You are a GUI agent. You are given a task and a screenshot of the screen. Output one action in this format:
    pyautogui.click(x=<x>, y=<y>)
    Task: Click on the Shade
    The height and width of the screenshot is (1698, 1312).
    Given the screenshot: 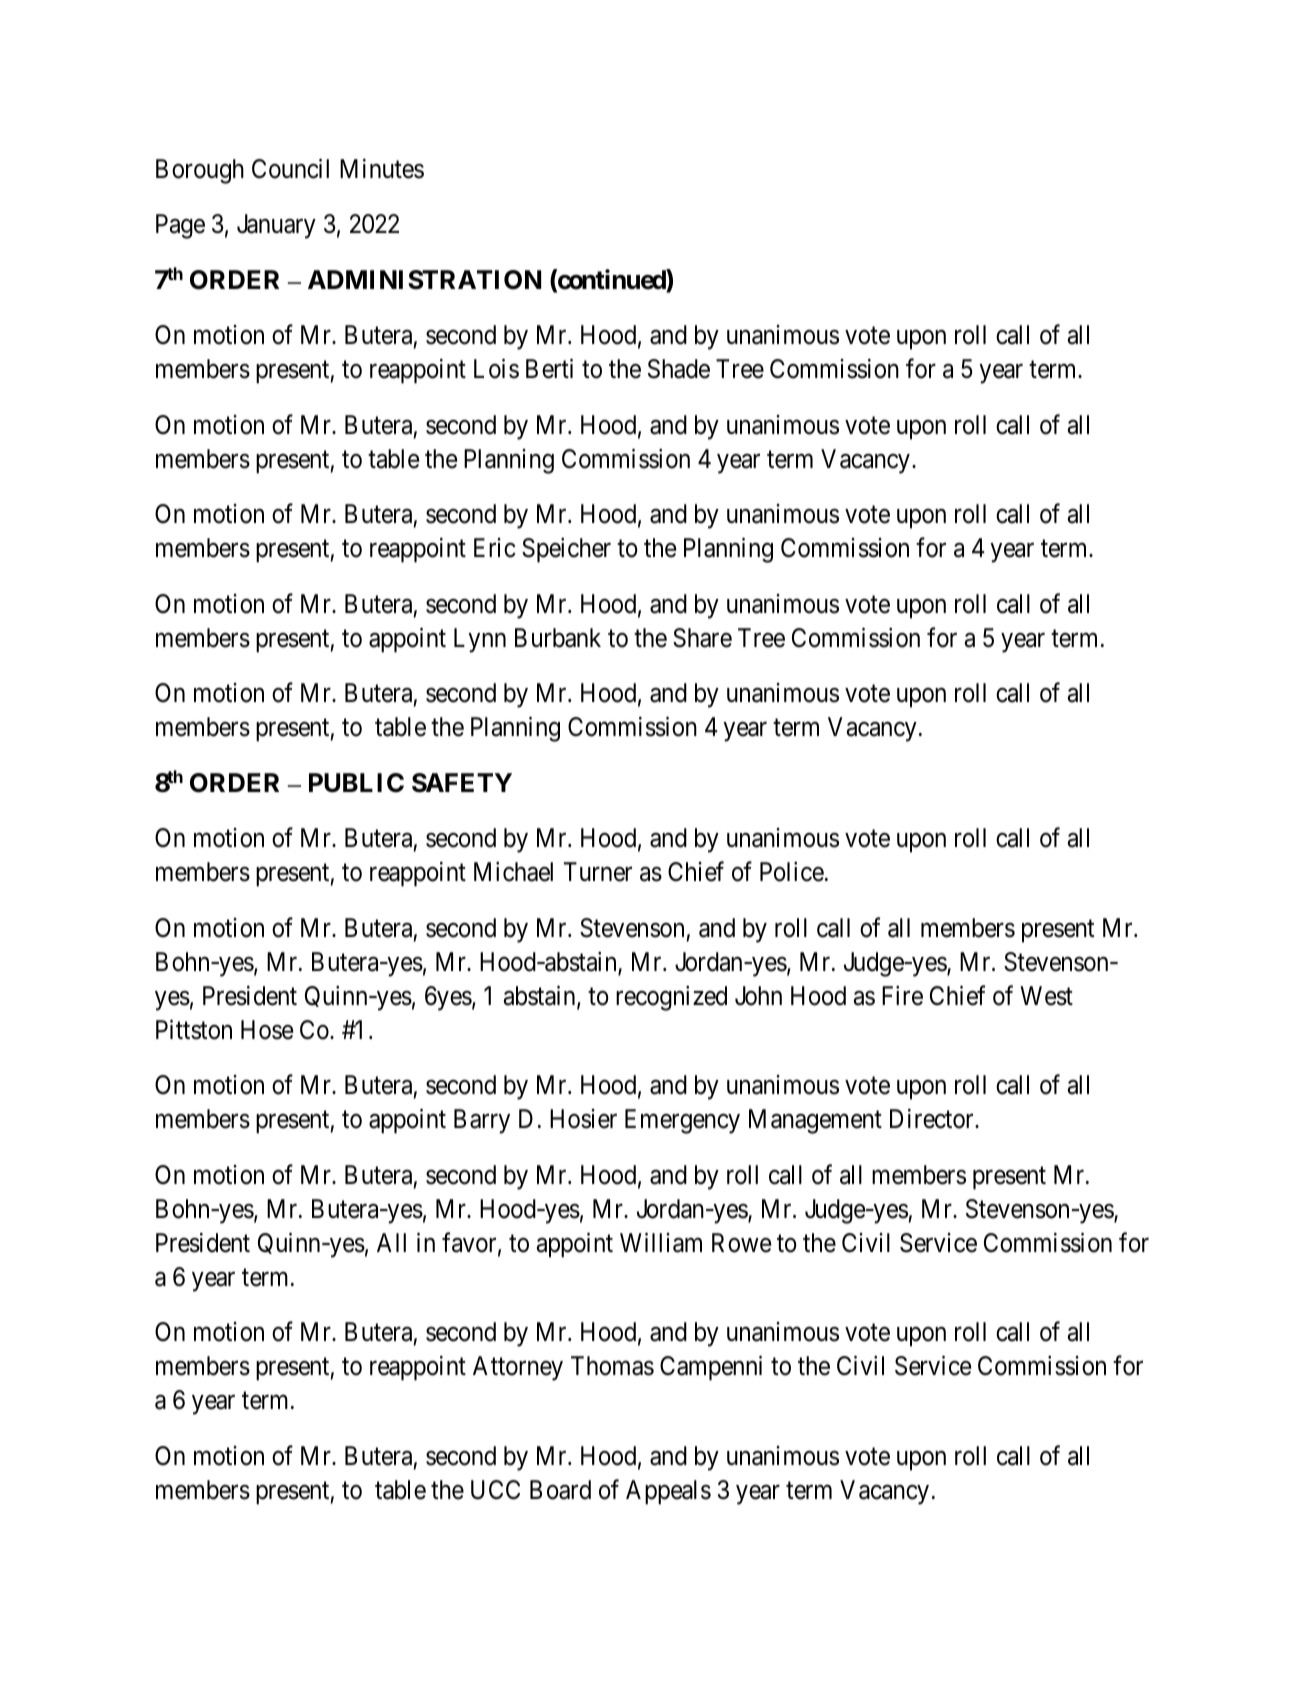 What is the action you would take?
    pyautogui.click(x=679, y=369)
